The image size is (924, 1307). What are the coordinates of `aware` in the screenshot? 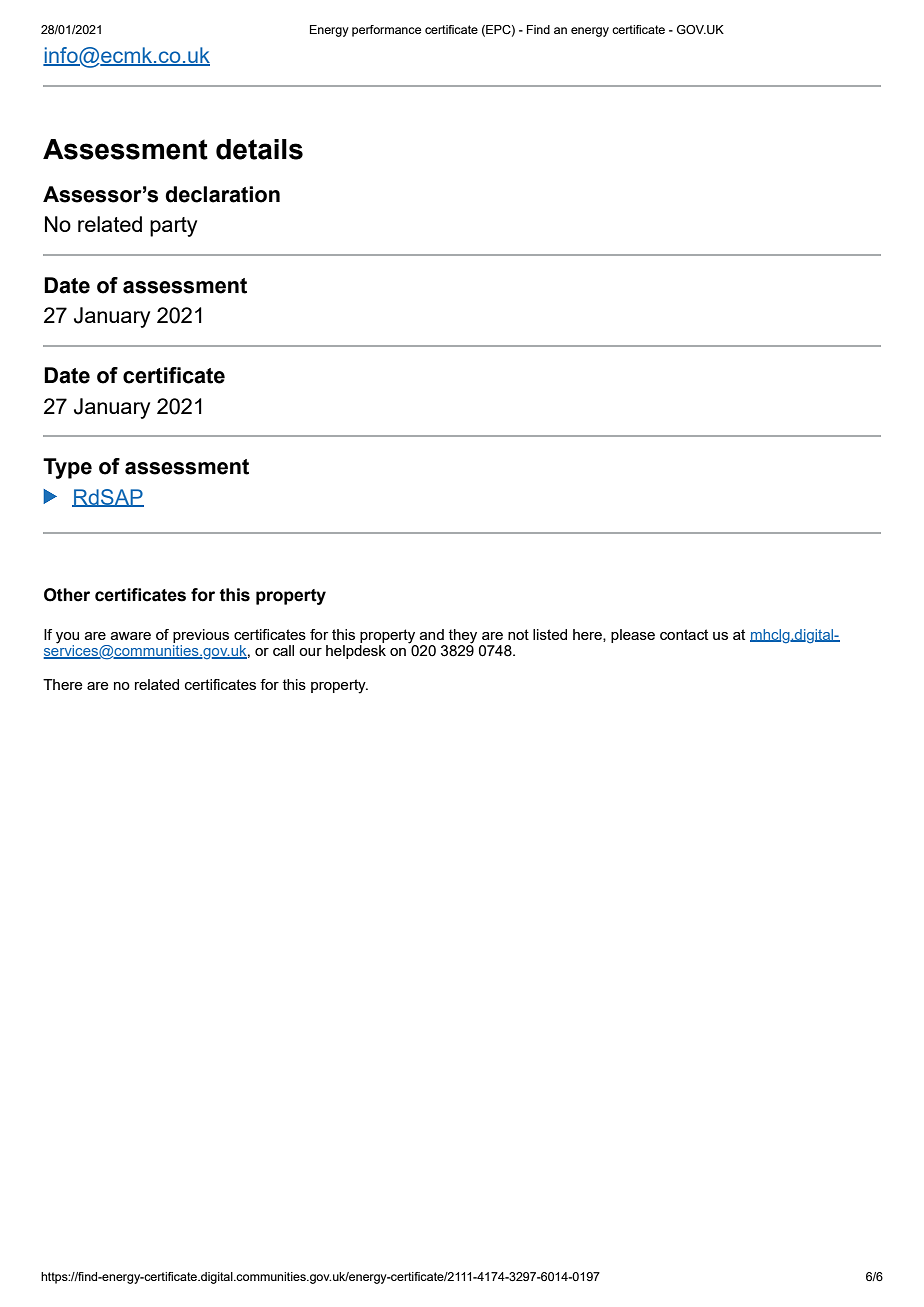 It's located at (131, 636).
